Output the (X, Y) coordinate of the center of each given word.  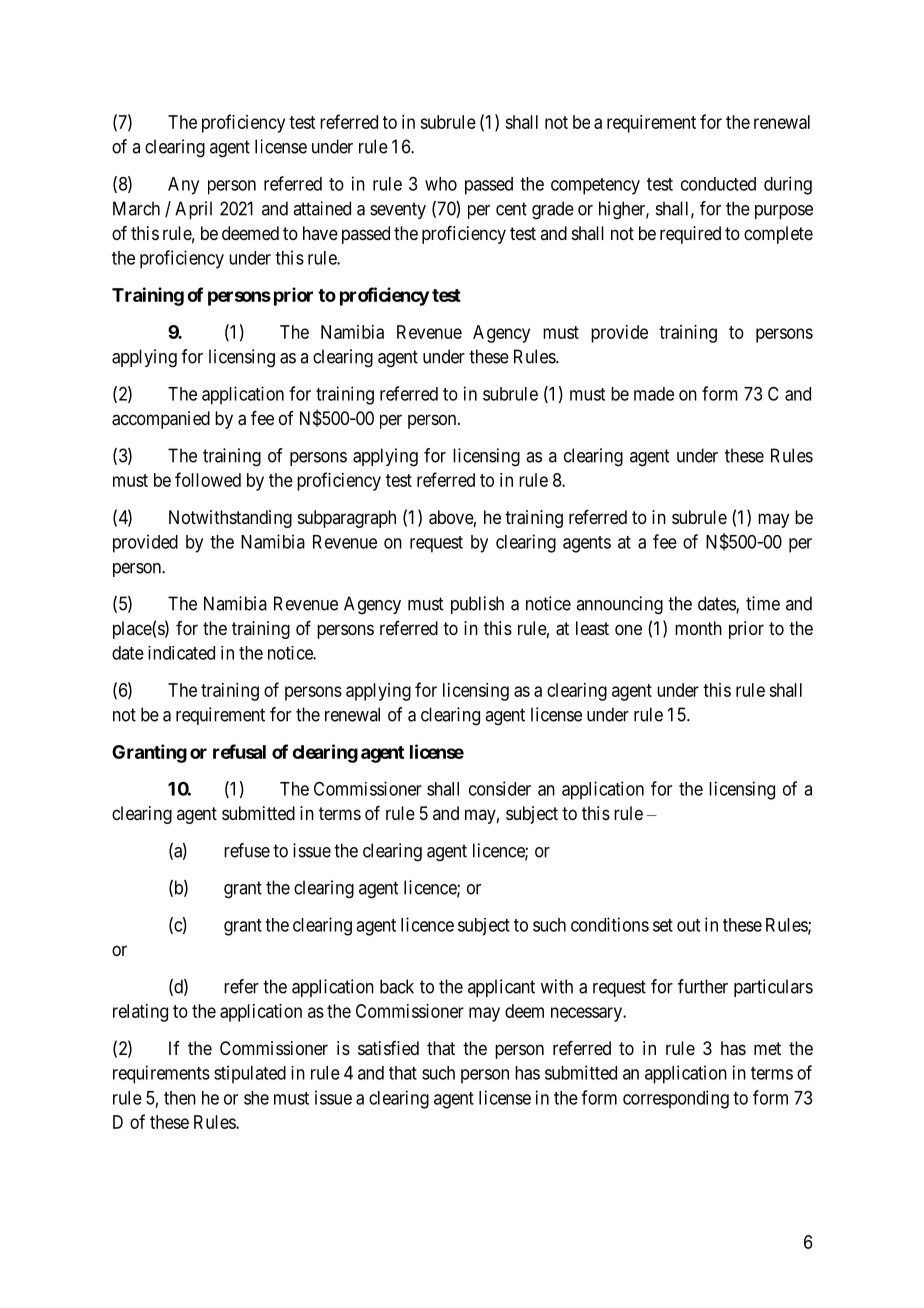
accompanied (161, 420)
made (654, 394)
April (193, 210)
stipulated (250, 1074)
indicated (181, 653)
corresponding (676, 1099)
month (698, 628)
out (688, 925)
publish (477, 605)
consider (500, 788)
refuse (247, 850)
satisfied (388, 1048)
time (763, 603)
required (690, 235)
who (441, 184)
